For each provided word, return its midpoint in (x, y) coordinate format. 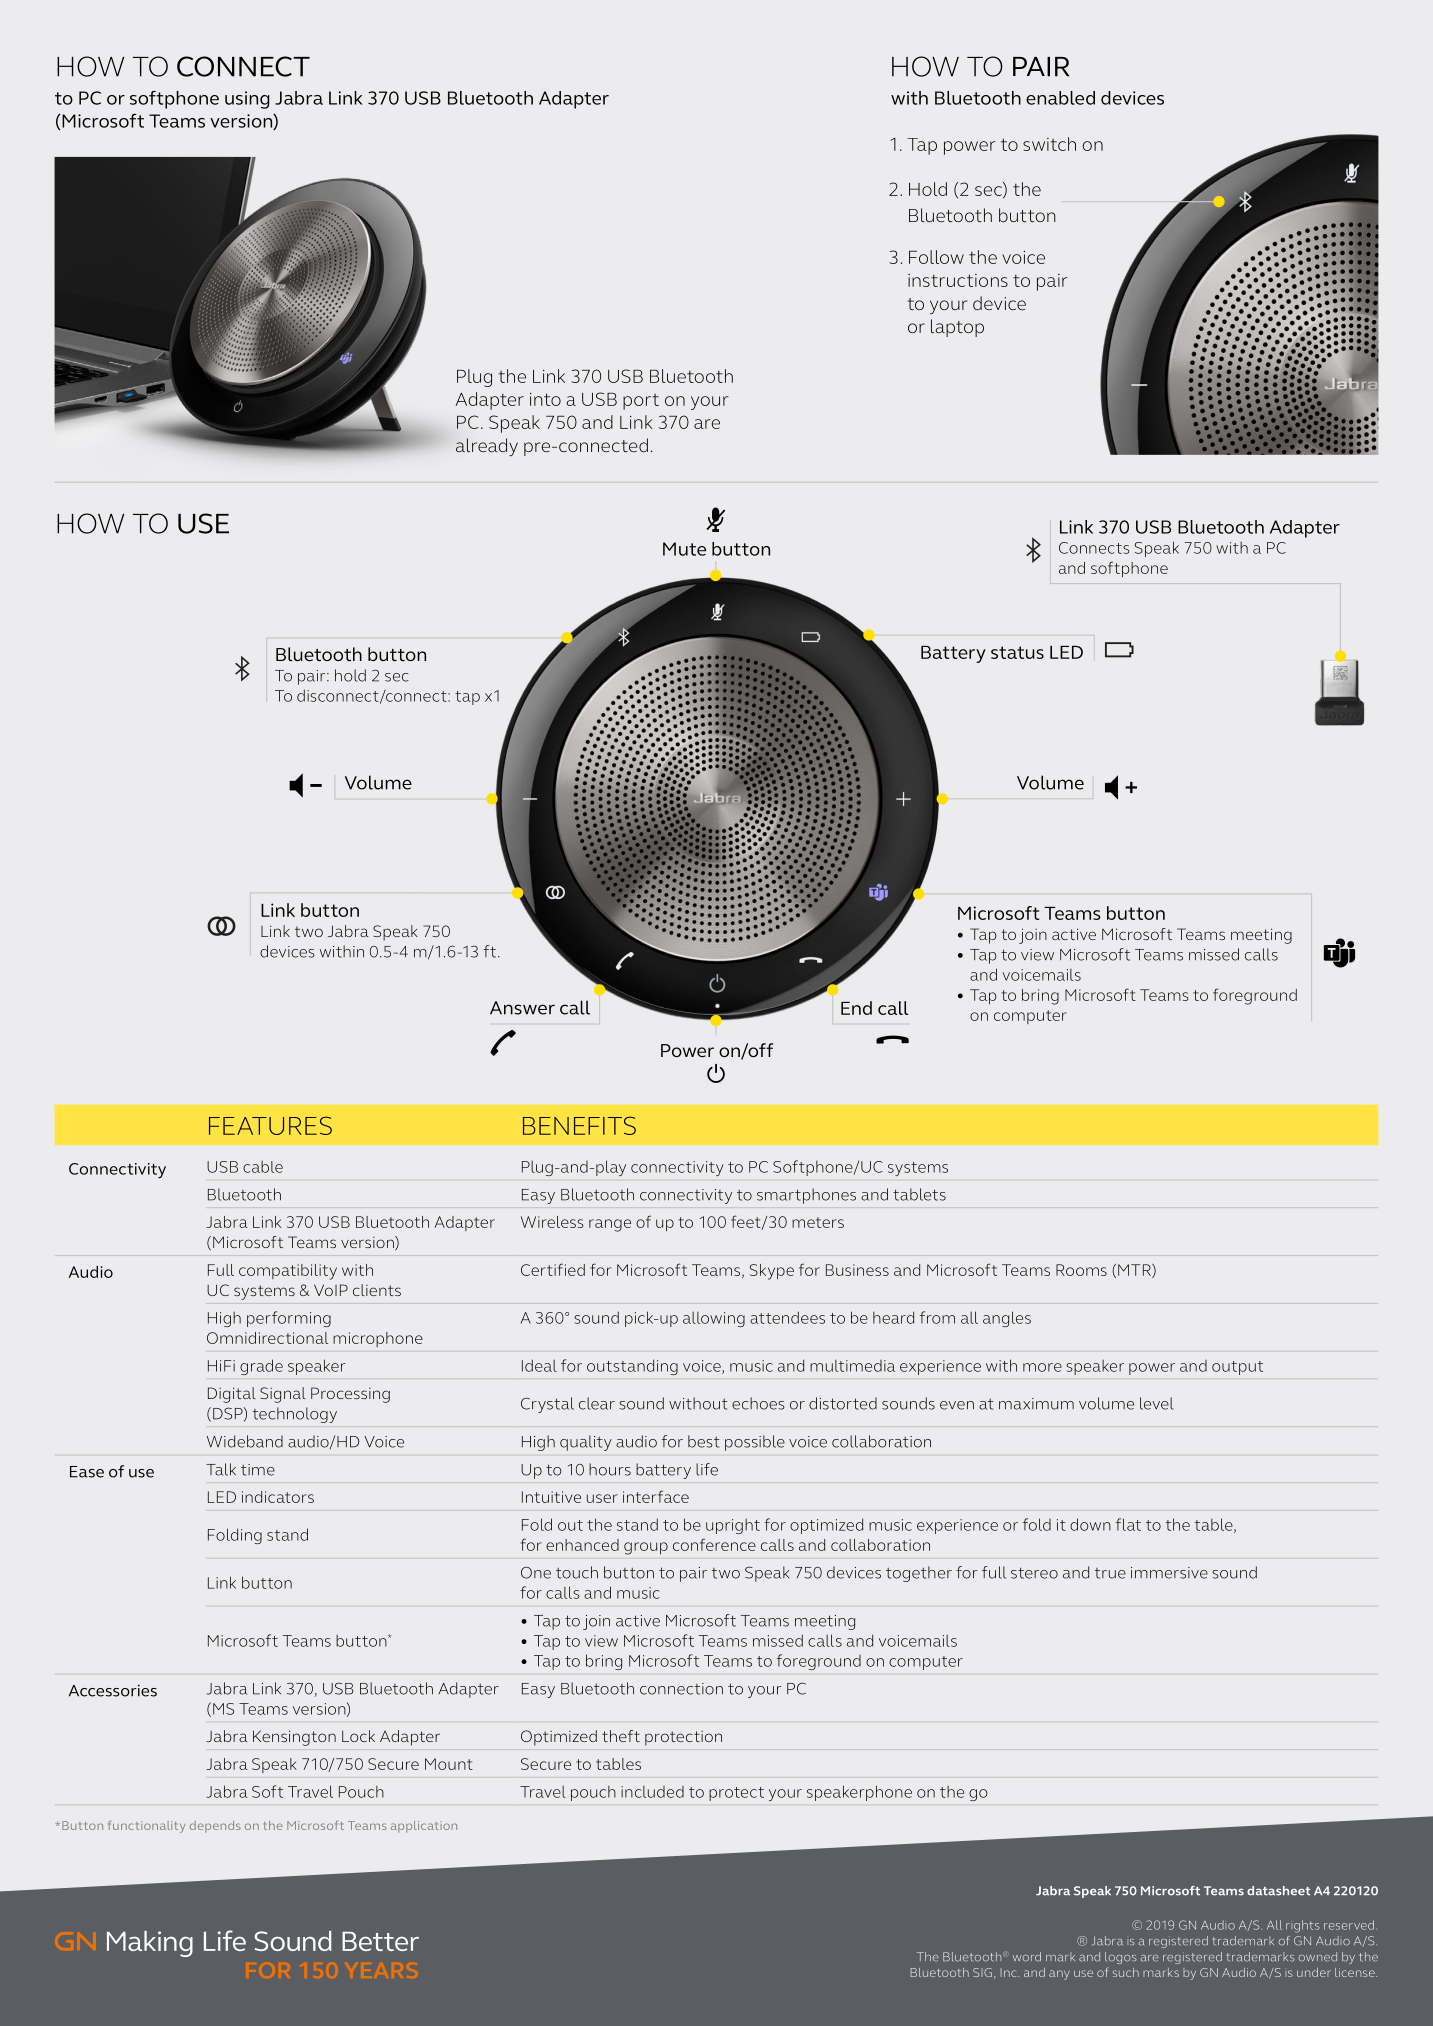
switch (1049, 144)
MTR (1135, 1271)
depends (215, 1827)
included (652, 1792)
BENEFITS (579, 1125)
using (247, 100)
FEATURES (270, 1125)
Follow (936, 257)
